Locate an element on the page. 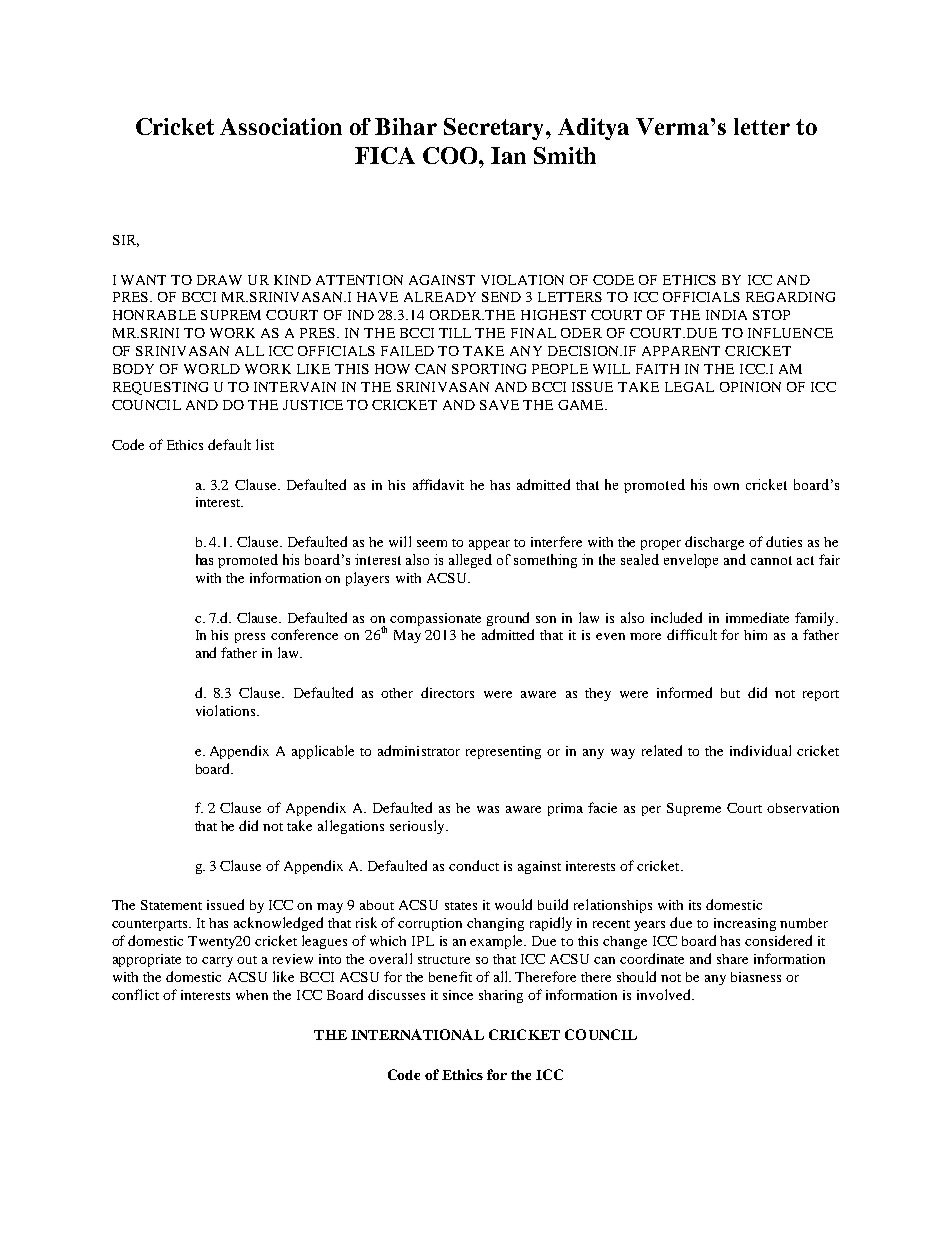 The height and width of the page is (1233, 952). applicable is located at coordinates (323, 752).
